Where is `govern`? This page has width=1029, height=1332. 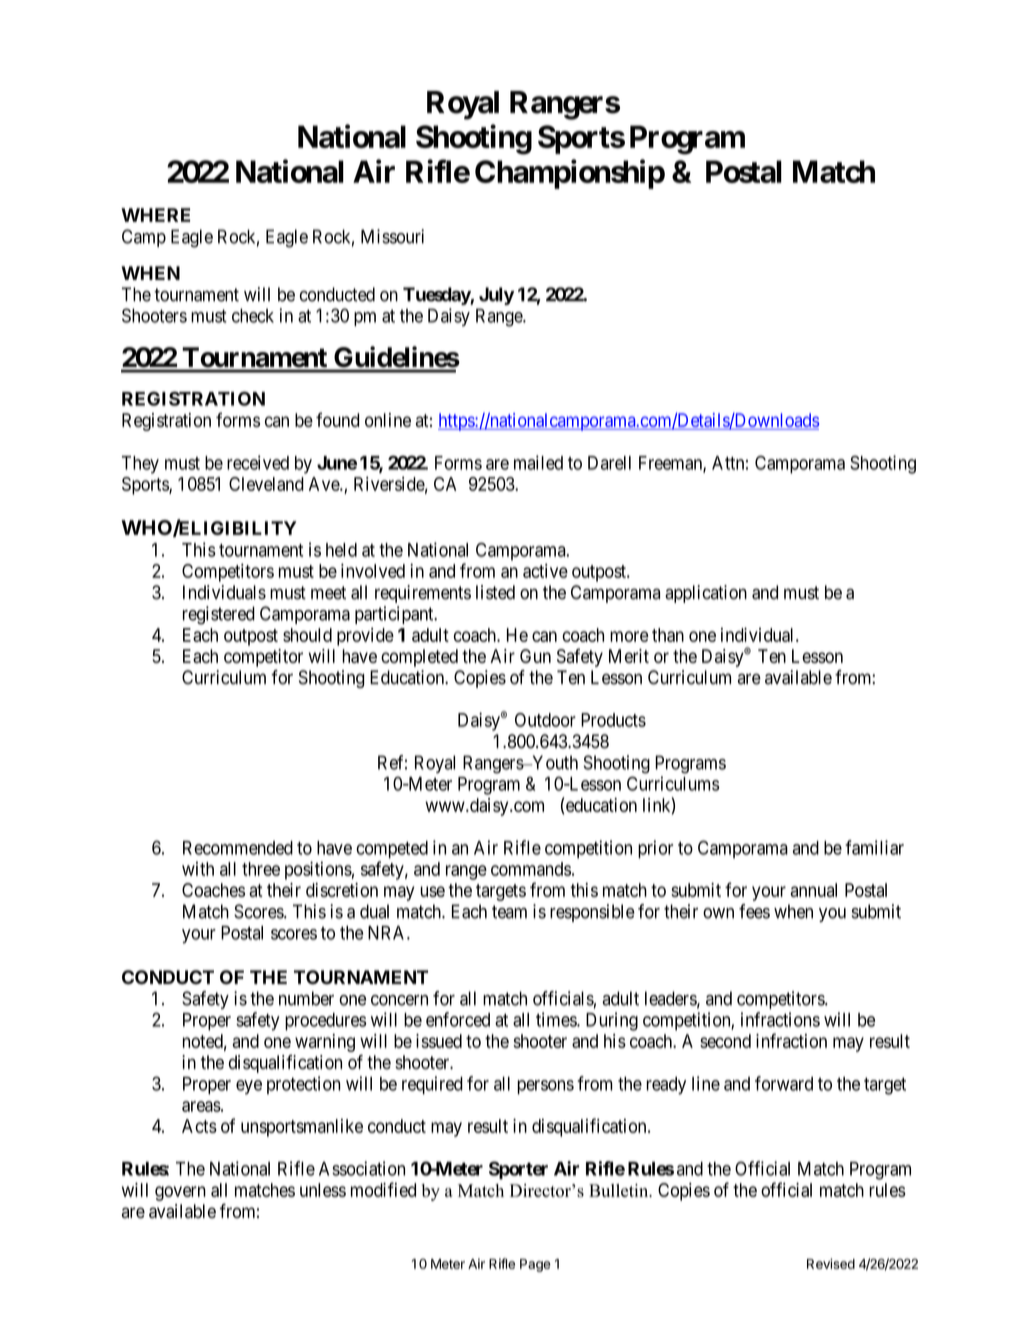
govern is located at coordinates (180, 1193).
